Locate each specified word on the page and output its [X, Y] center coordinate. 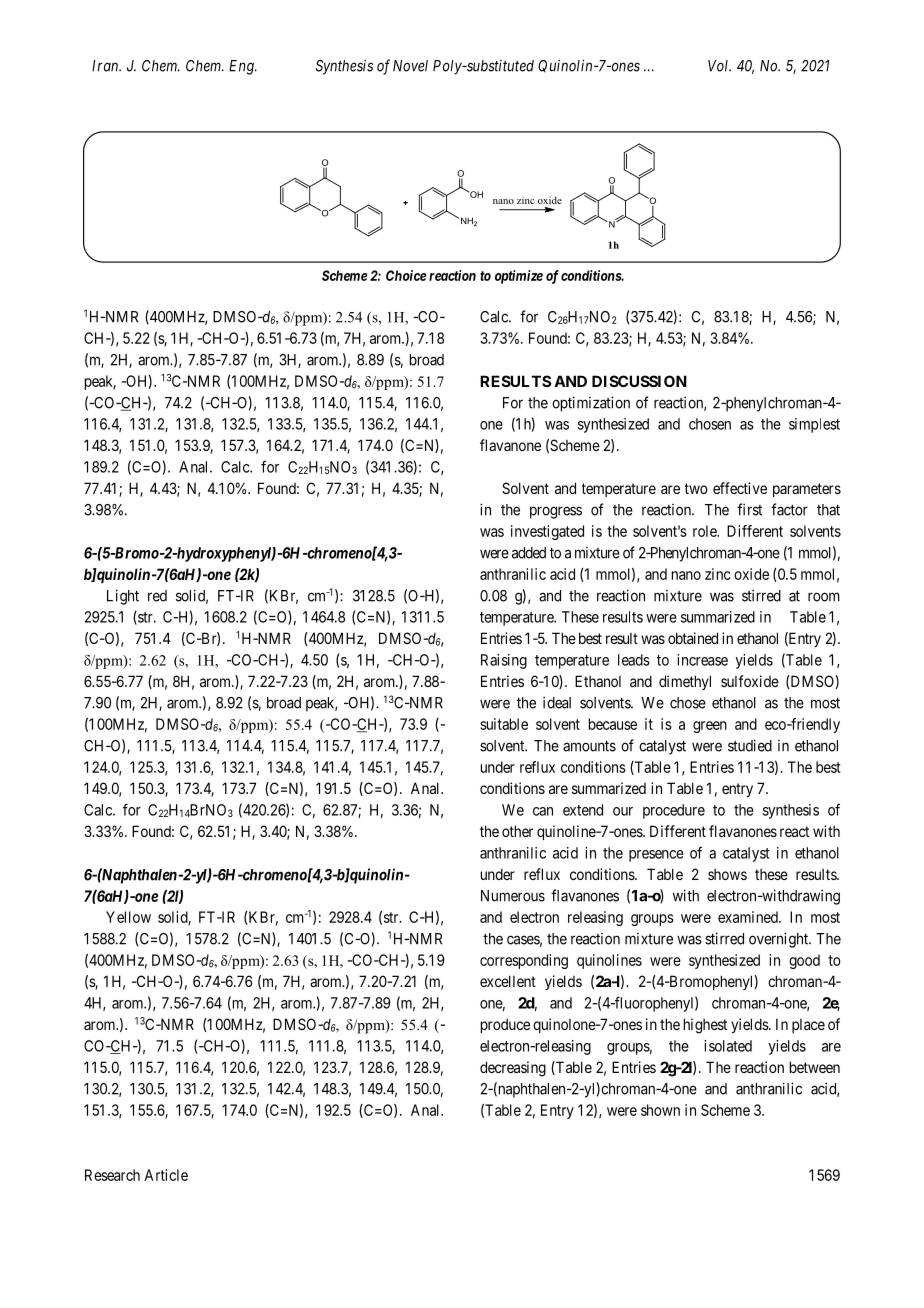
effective [740, 488]
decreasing [513, 1069]
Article [166, 1175]
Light [123, 597]
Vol [719, 66]
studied [750, 745]
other [517, 831]
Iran [106, 66]
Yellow [128, 917]
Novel [410, 66]
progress [556, 512]
